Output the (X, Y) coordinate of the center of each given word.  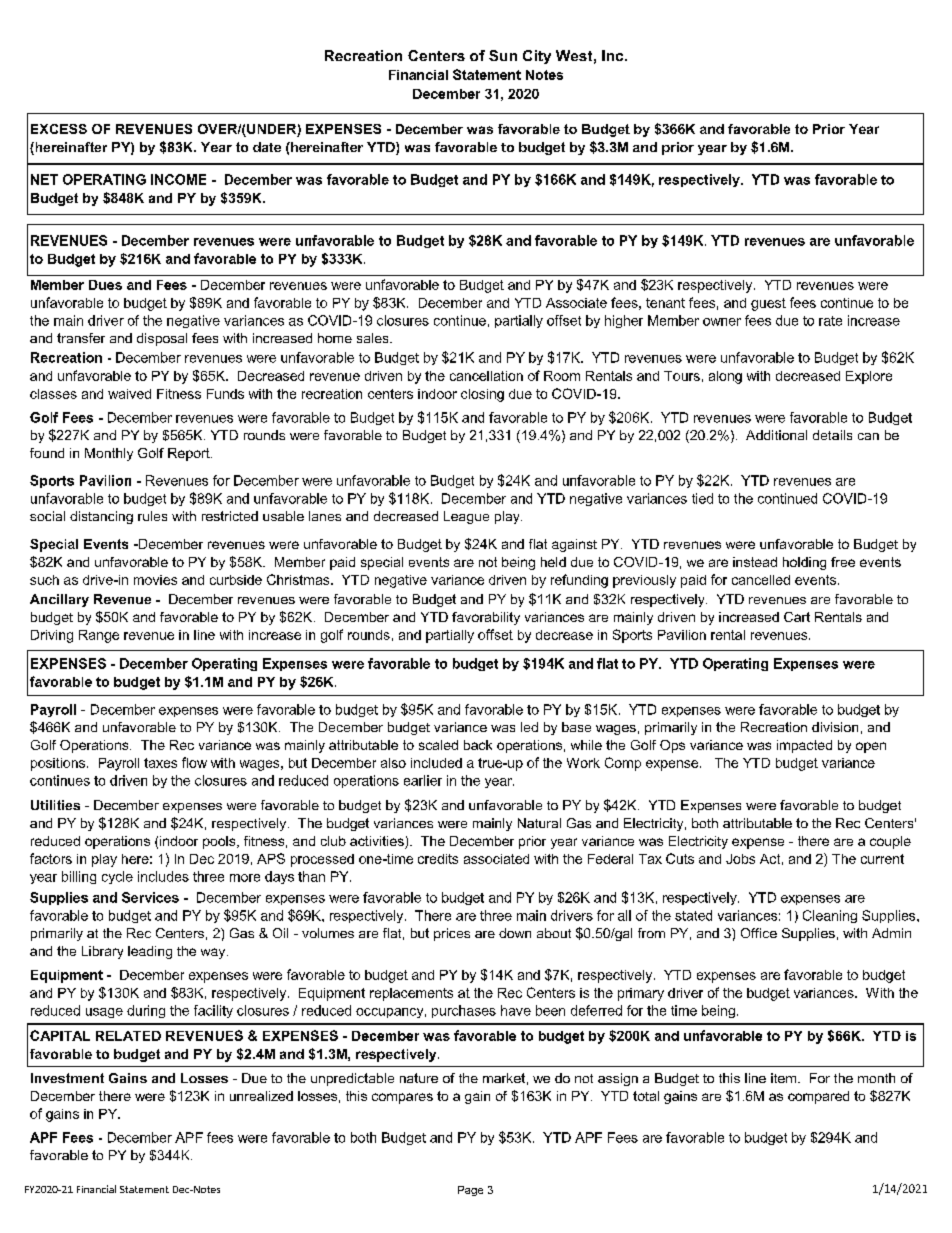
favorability (486, 618)
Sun (503, 55)
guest (768, 304)
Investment (67, 1078)
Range (99, 636)
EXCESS (59, 129)
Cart (797, 617)
